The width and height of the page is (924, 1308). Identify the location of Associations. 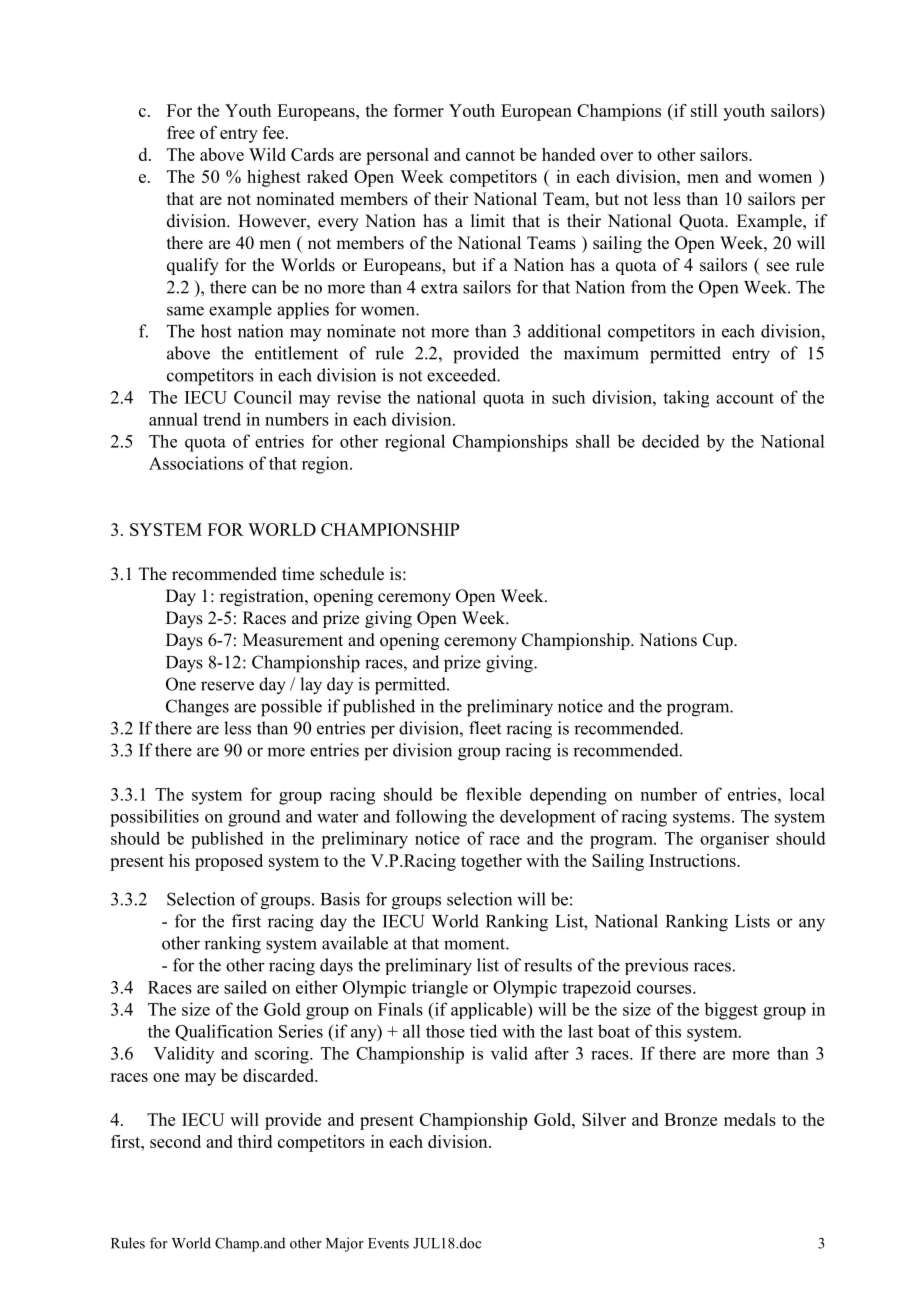
(196, 463).
